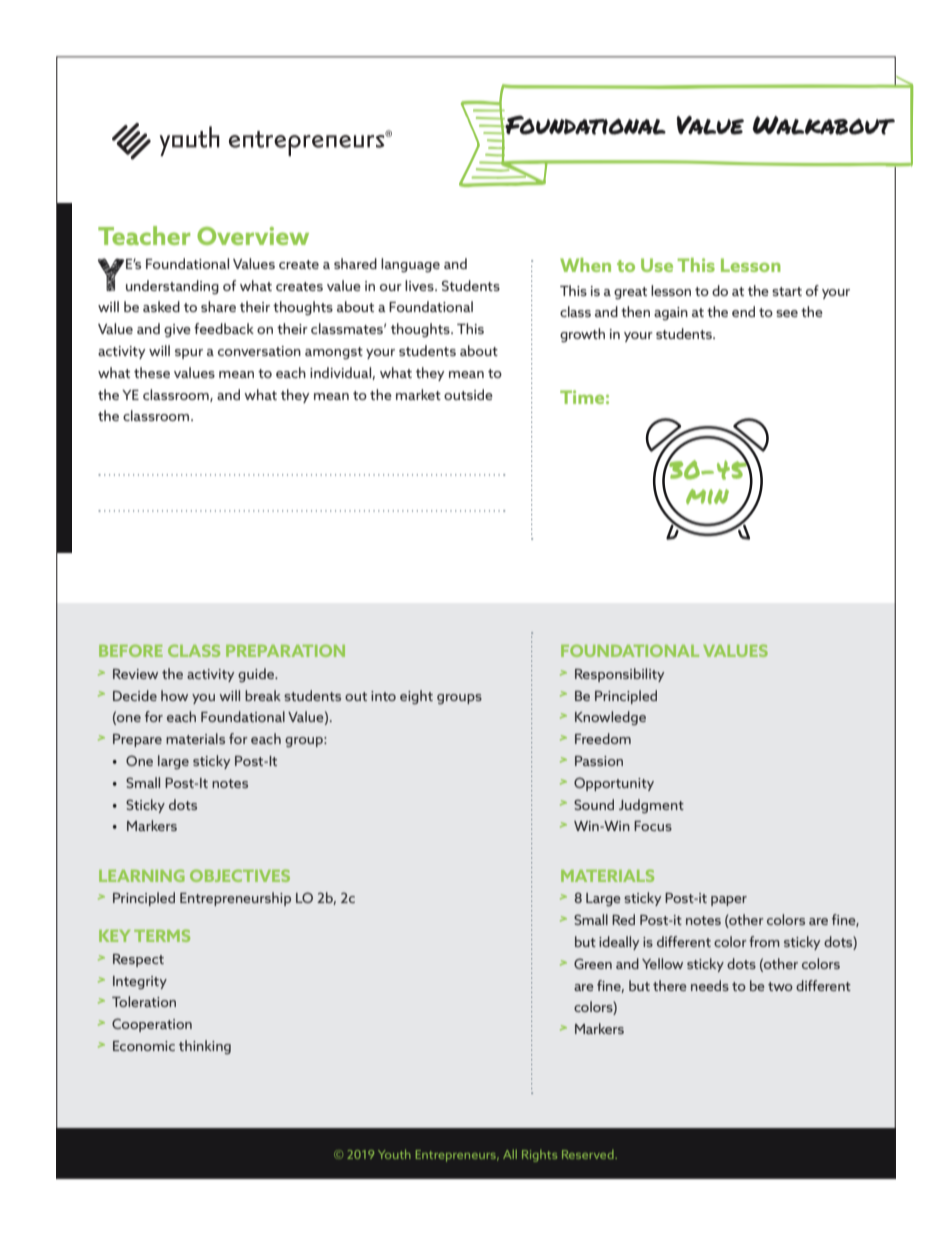  What do you see at coordinates (707, 496) in the screenshot?
I see `min` at bounding box center [707, 496].
